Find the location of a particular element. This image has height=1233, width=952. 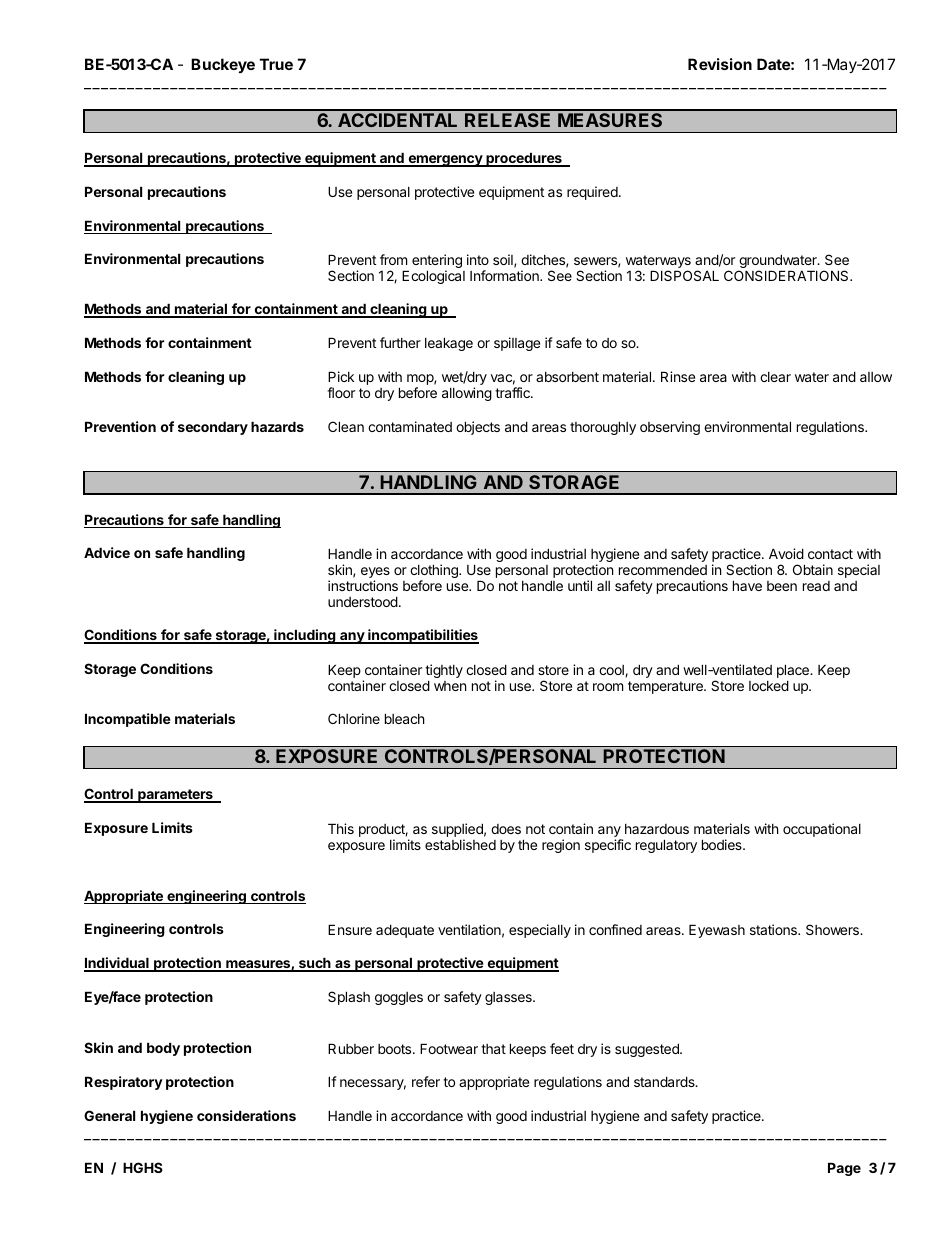

including is located at coordinates (305, 636).
